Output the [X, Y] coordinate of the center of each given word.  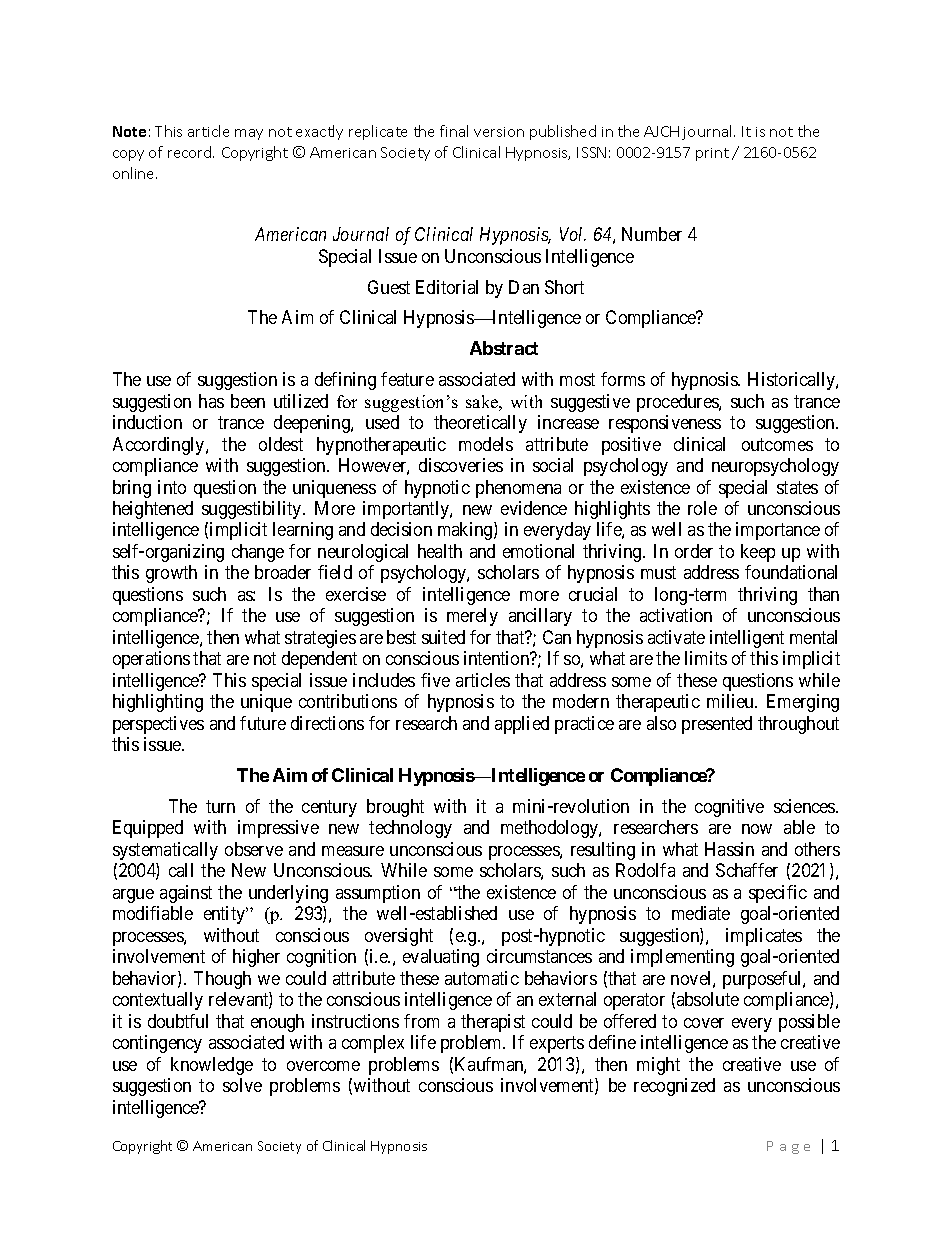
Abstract [504, 348]
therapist [493, 1023]
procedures [678, 403]
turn [220, 806]
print [712, 154]
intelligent [747, 639]
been [248, 401]
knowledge [212, 1066]
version [499, 132]
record [191, 152]
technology [410, 829]
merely [472, 617]
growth [171, 574]
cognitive [729, 808]
